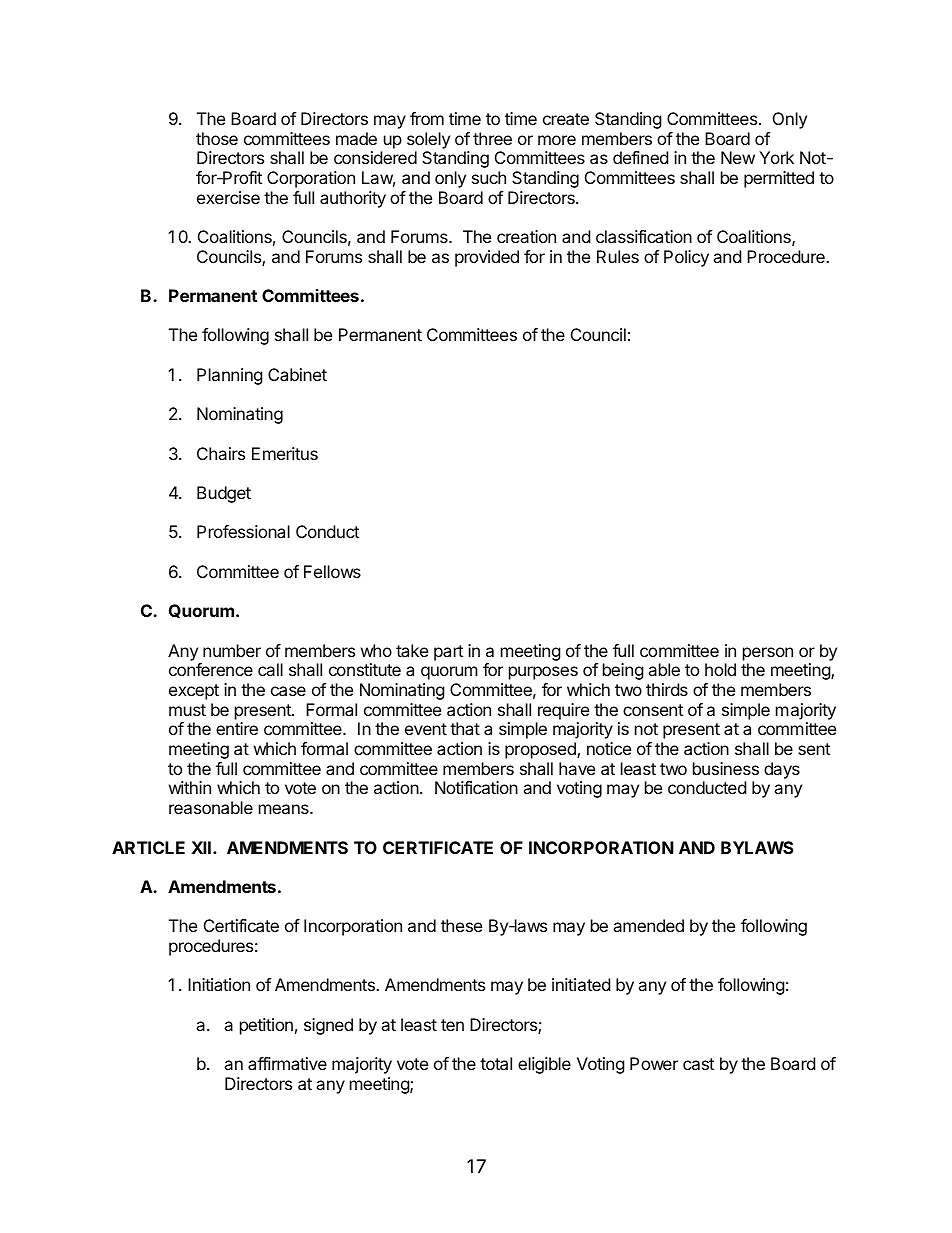 The height and width of the image is (1233, 952). I want to click on cast, so click(698, 1064).
